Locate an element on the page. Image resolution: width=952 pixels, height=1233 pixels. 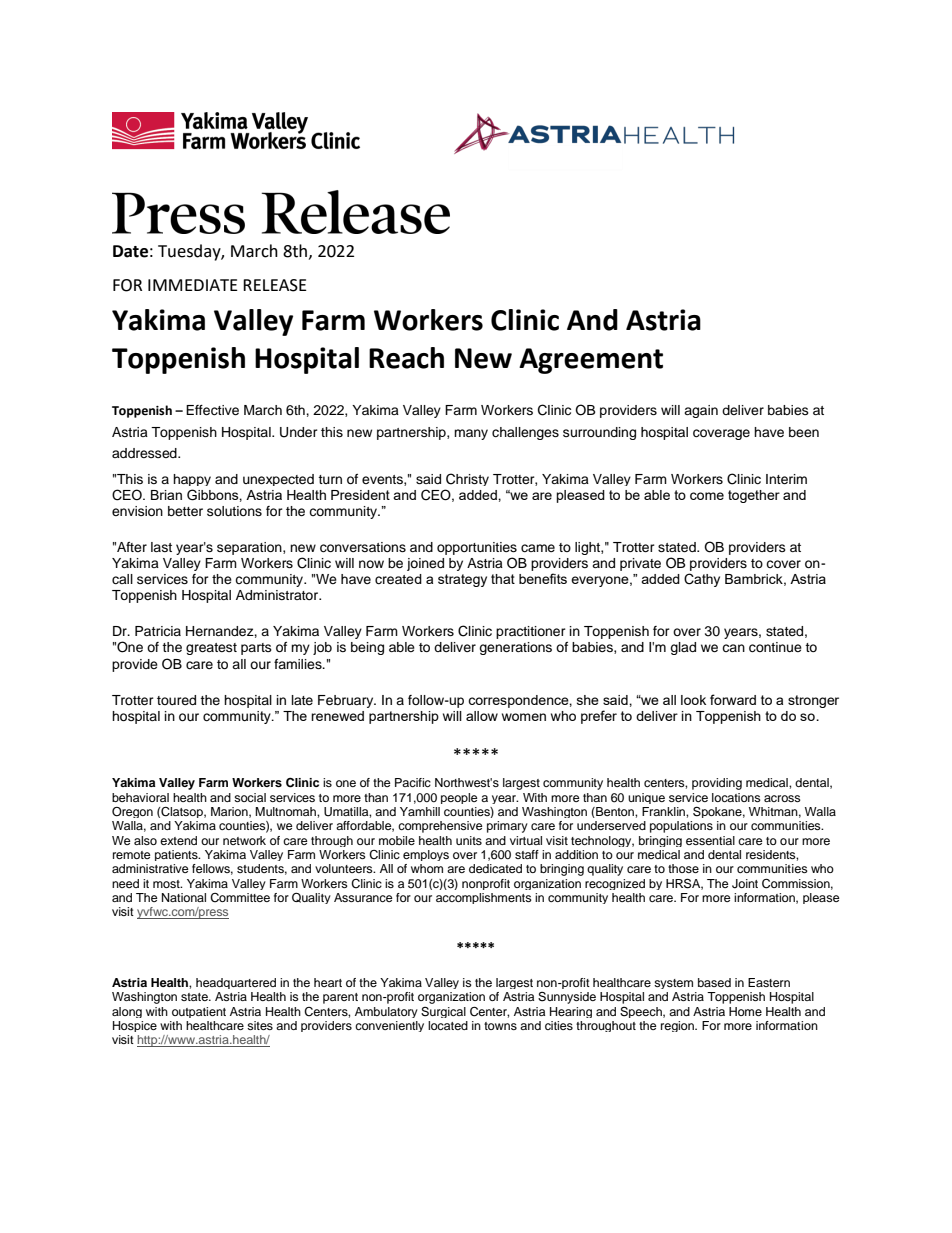
Christy is located at coordinates (467, 479).
